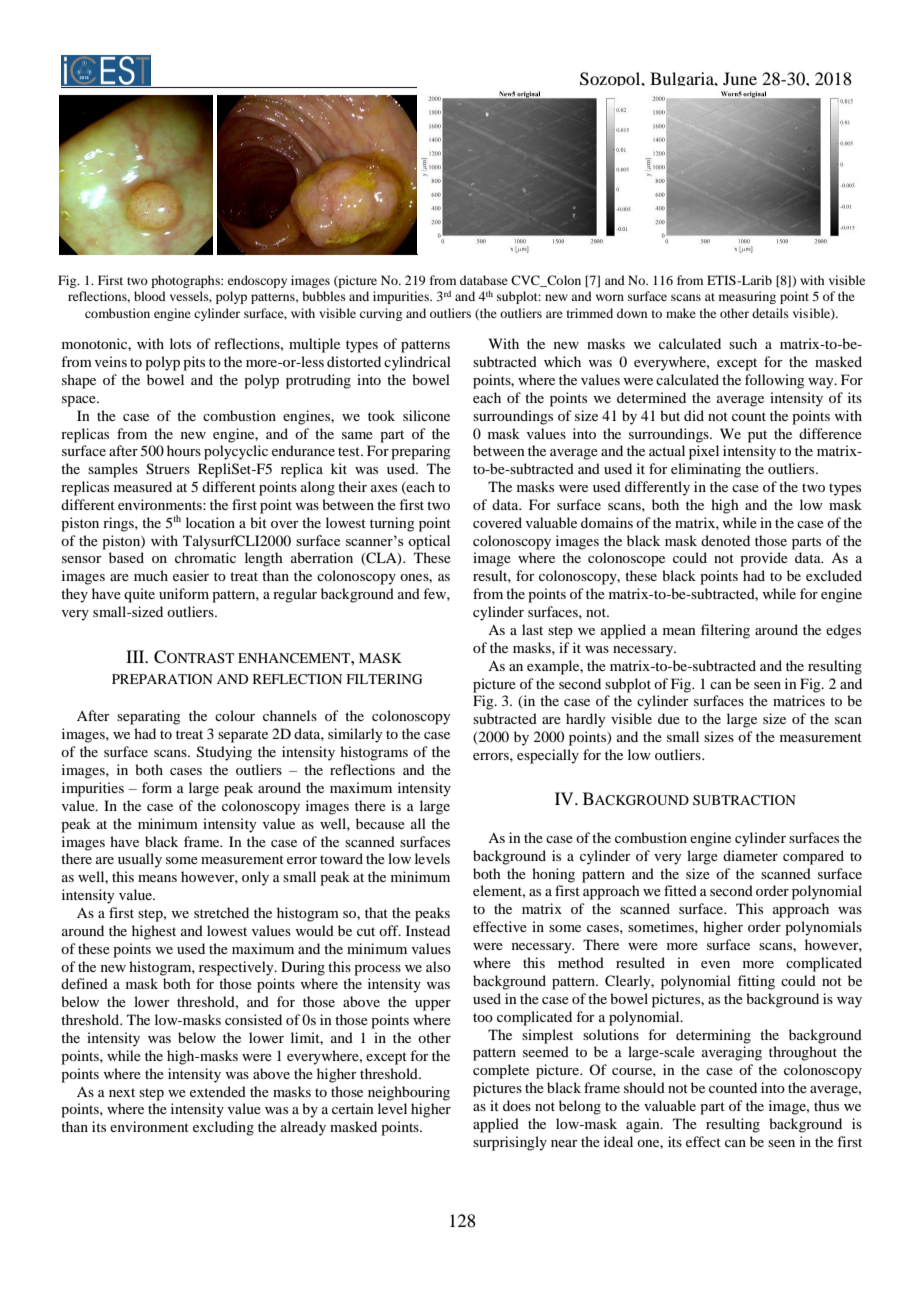 This document has height=1308, width=924. What do you see at coordinates (224, 753) in the document?
I see `Studying` at bounding box center [224, 753].
